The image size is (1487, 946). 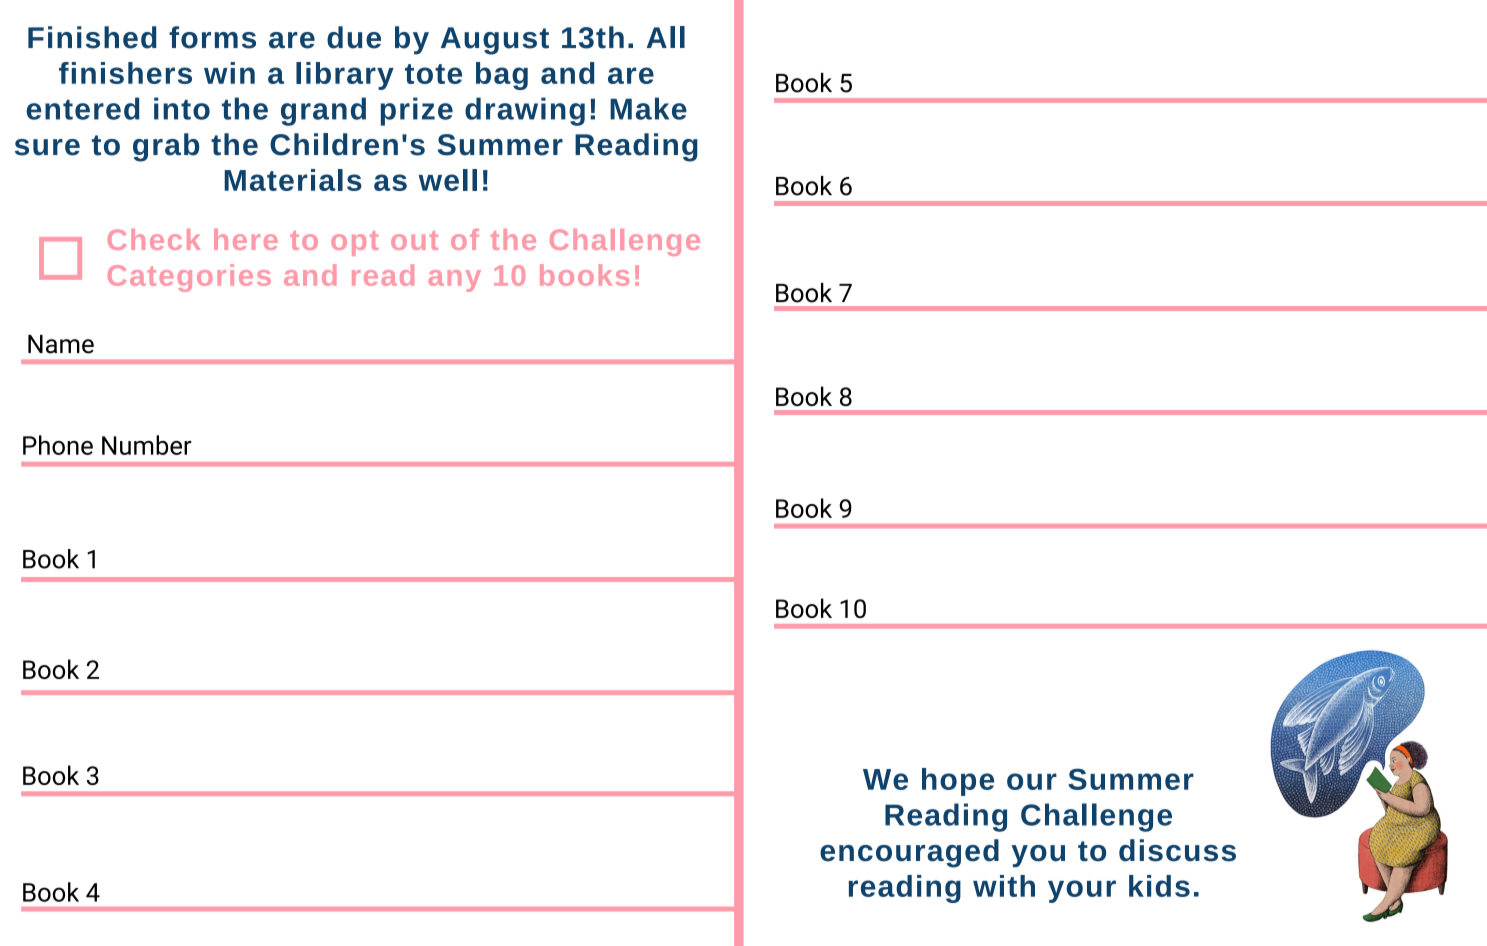 I want to click on out, so click(x=414, y=240).
